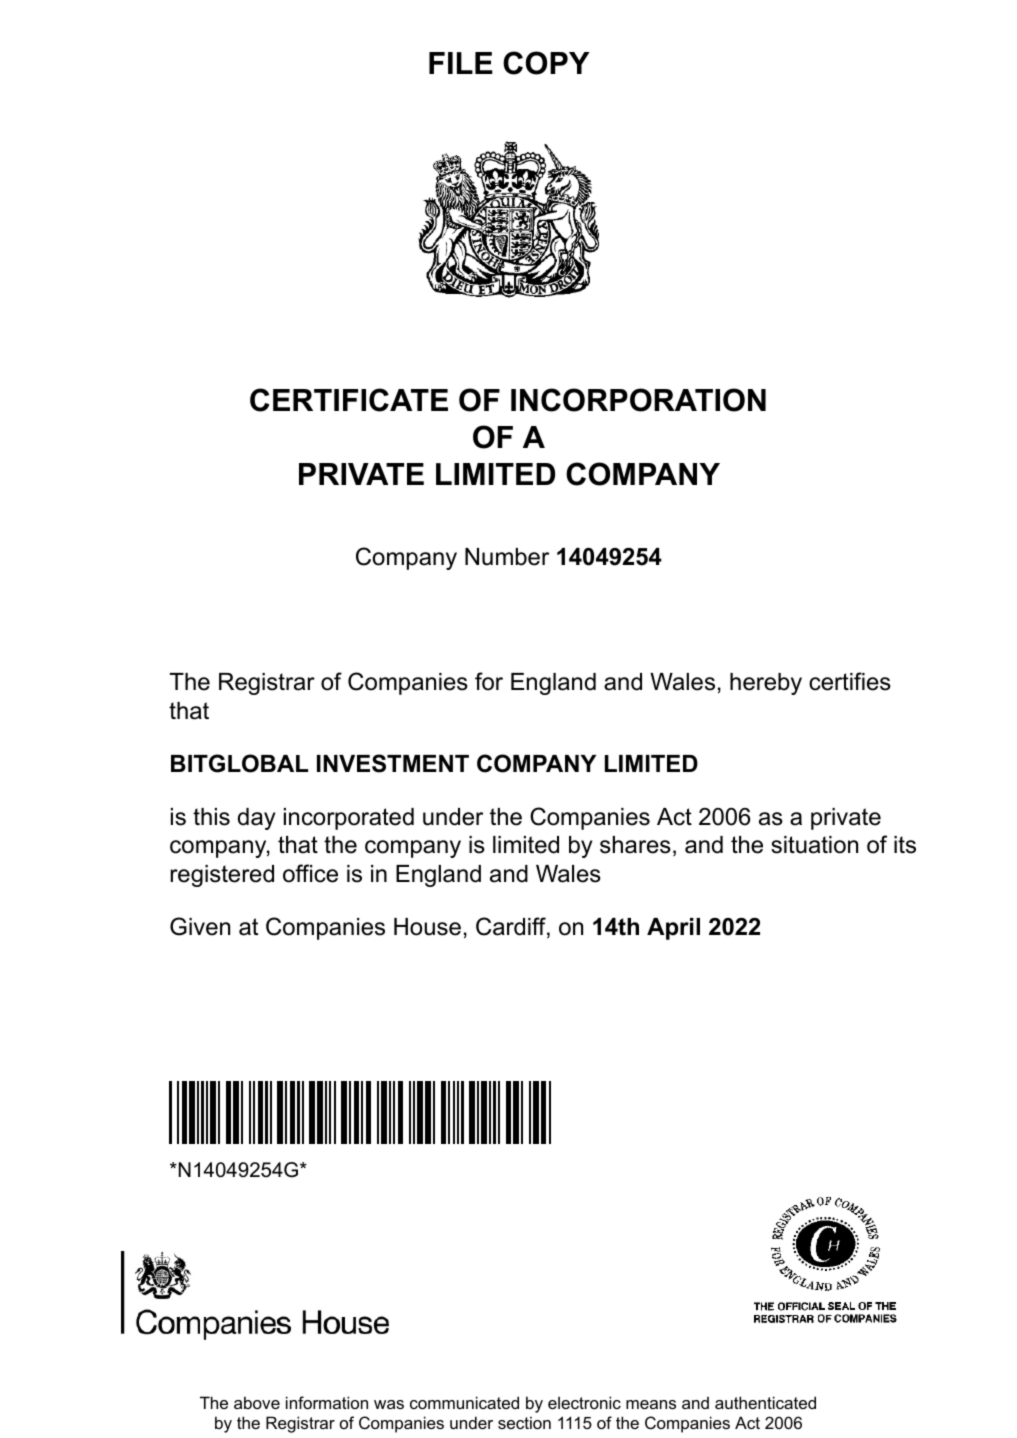 The width and height of the page is (1017, 1438). What do you see at coordinates (461, 63) in the page?
I see `FILE` at bounding box center [461, 63].
